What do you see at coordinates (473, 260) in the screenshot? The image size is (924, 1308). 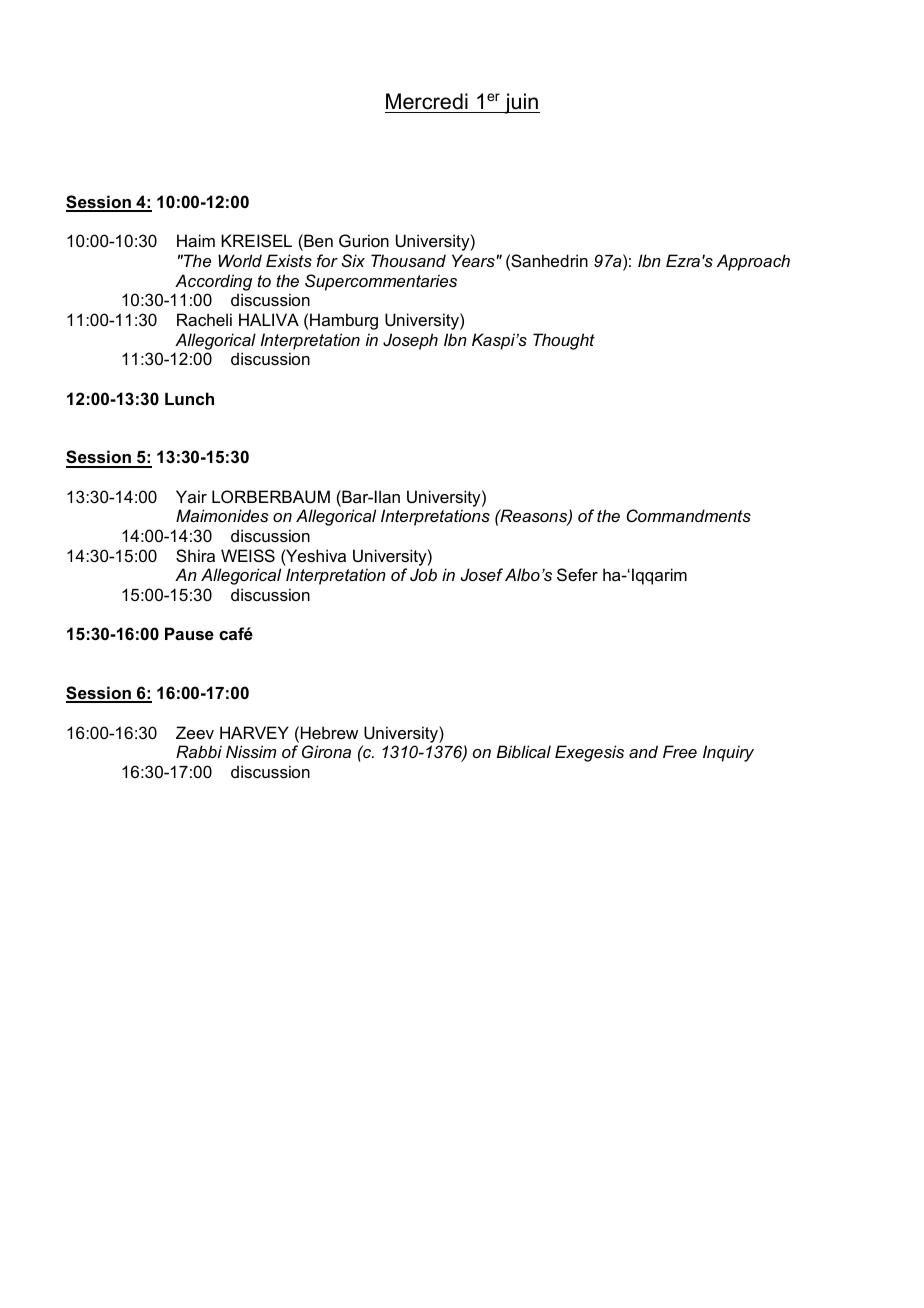 I see `Years` at bounding box center [473, 260].
